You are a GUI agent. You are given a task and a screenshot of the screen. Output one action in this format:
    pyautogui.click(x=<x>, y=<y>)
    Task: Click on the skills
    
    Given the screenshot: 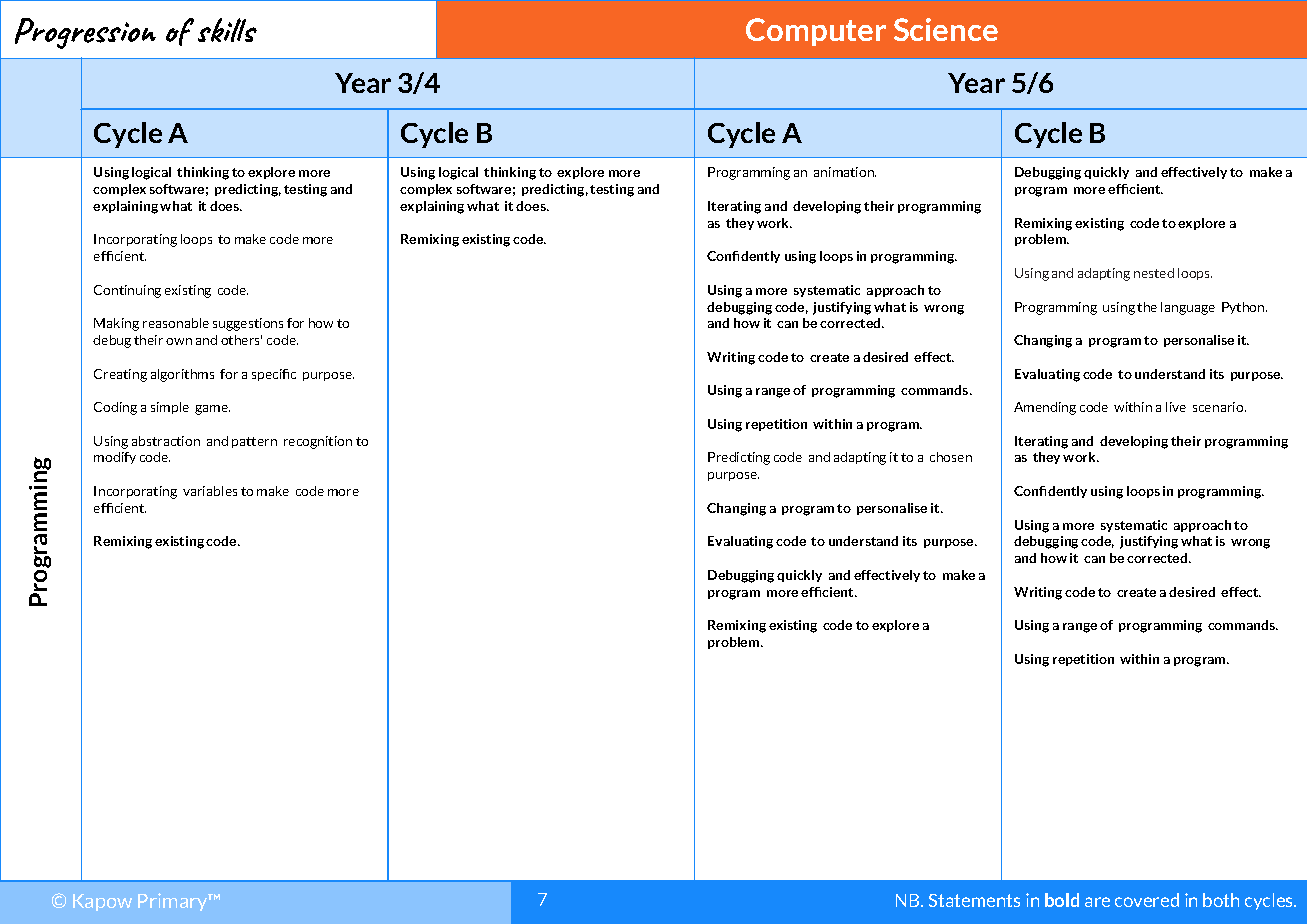 What is the action you would take?
    pyautogui.click(x=227, y=30)
